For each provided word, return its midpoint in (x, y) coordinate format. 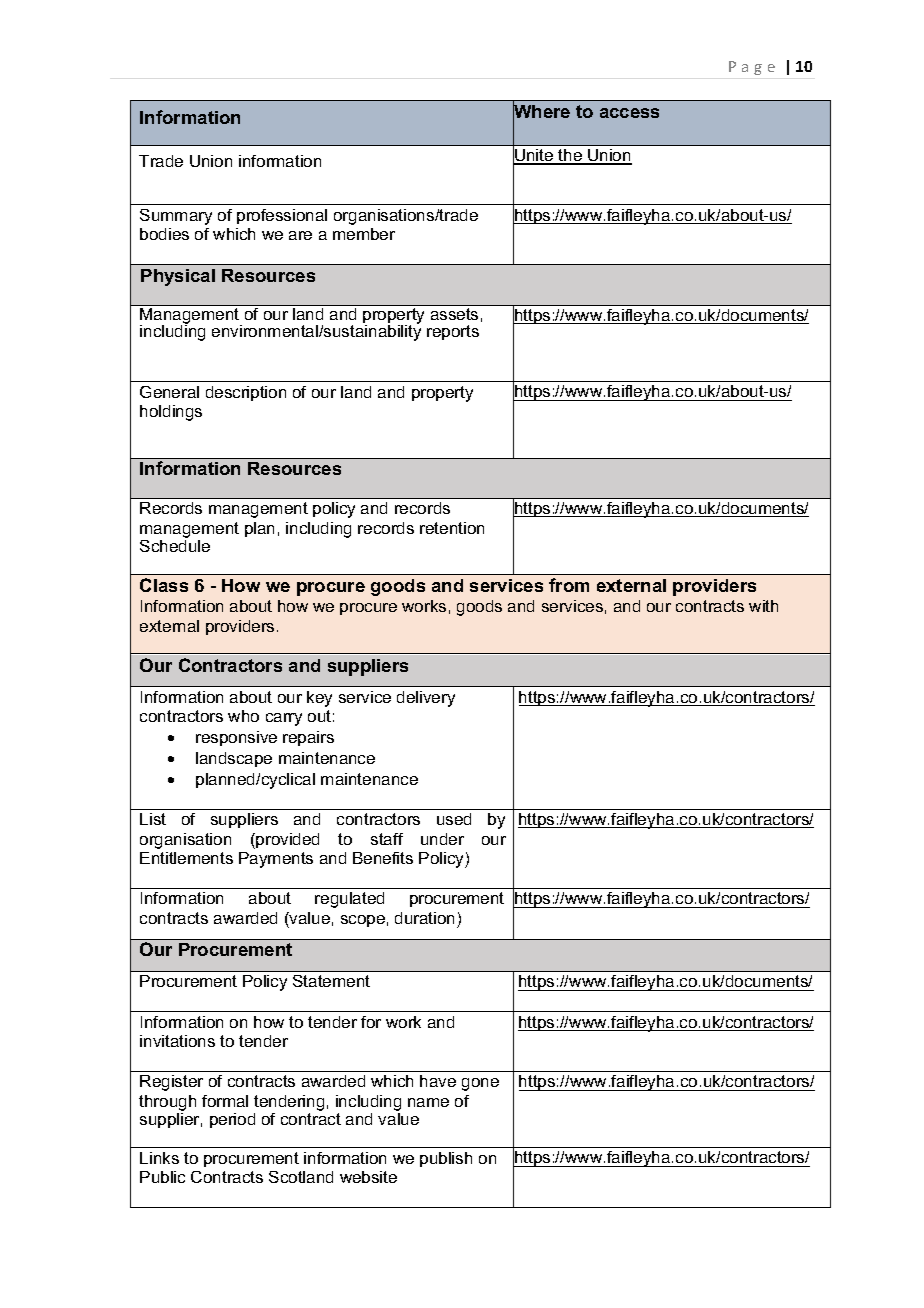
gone (480, 1084)
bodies (164, 234)
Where (541, 112)
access (629, 113)
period (232, 1120)
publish (446, 1159)
